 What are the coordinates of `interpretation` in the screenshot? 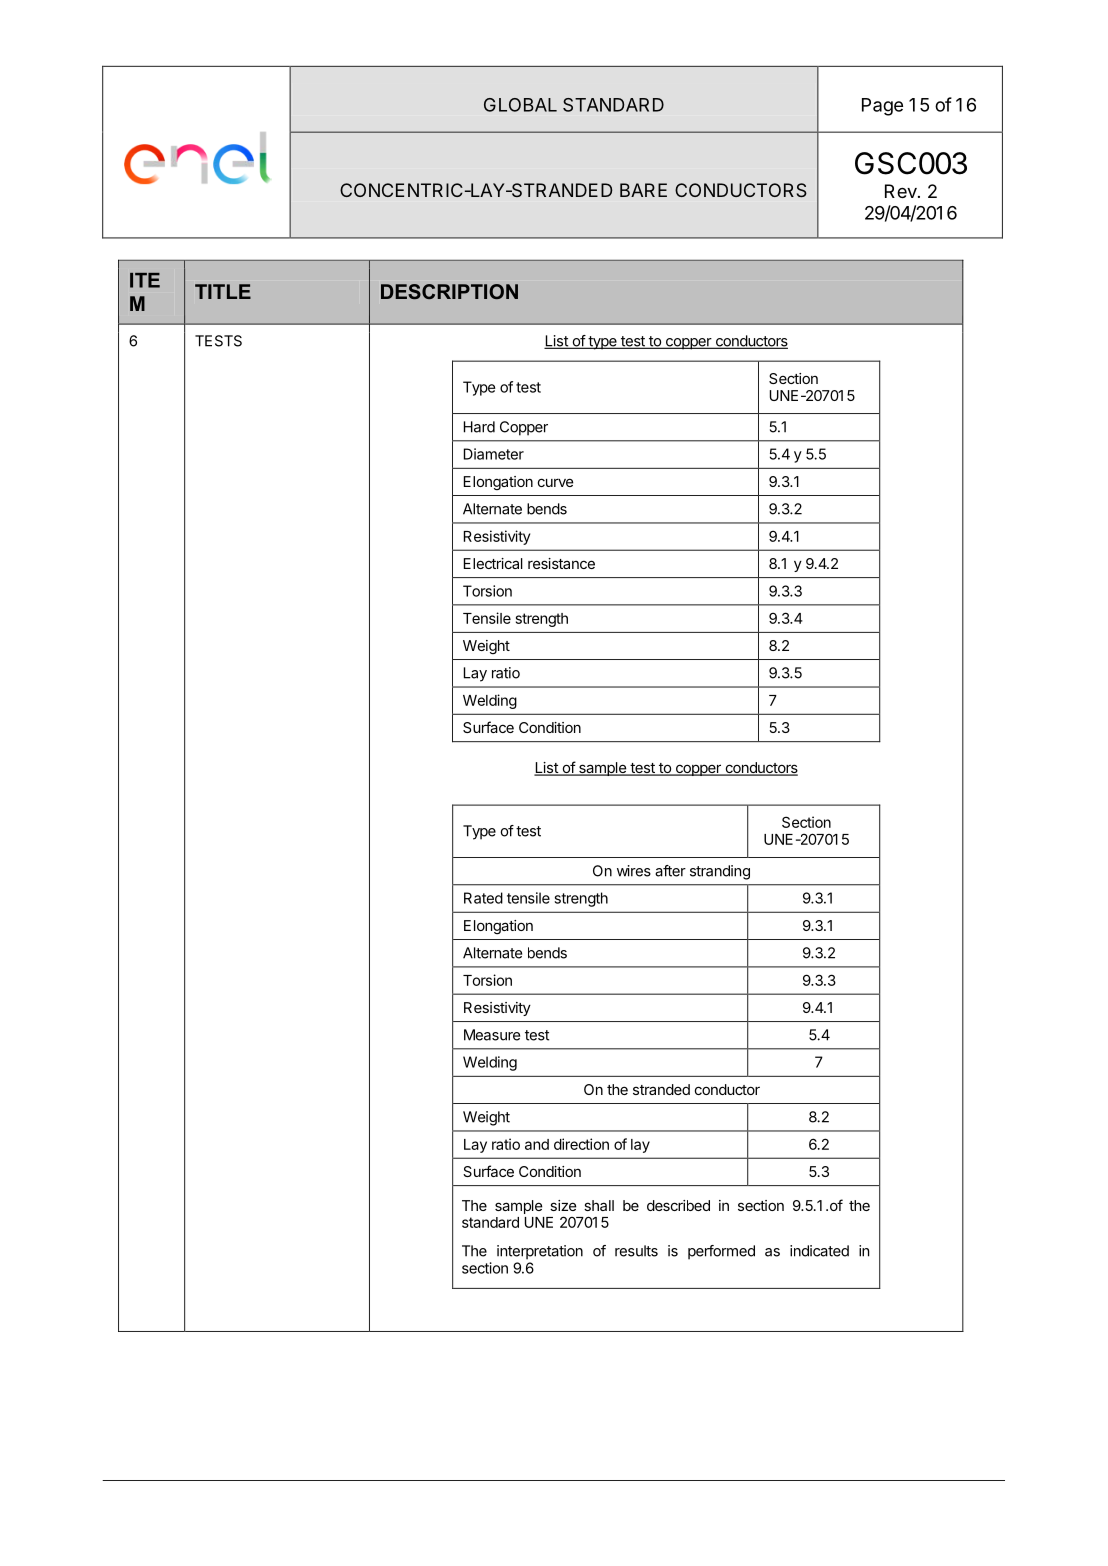 It's located at (540, 1252).
